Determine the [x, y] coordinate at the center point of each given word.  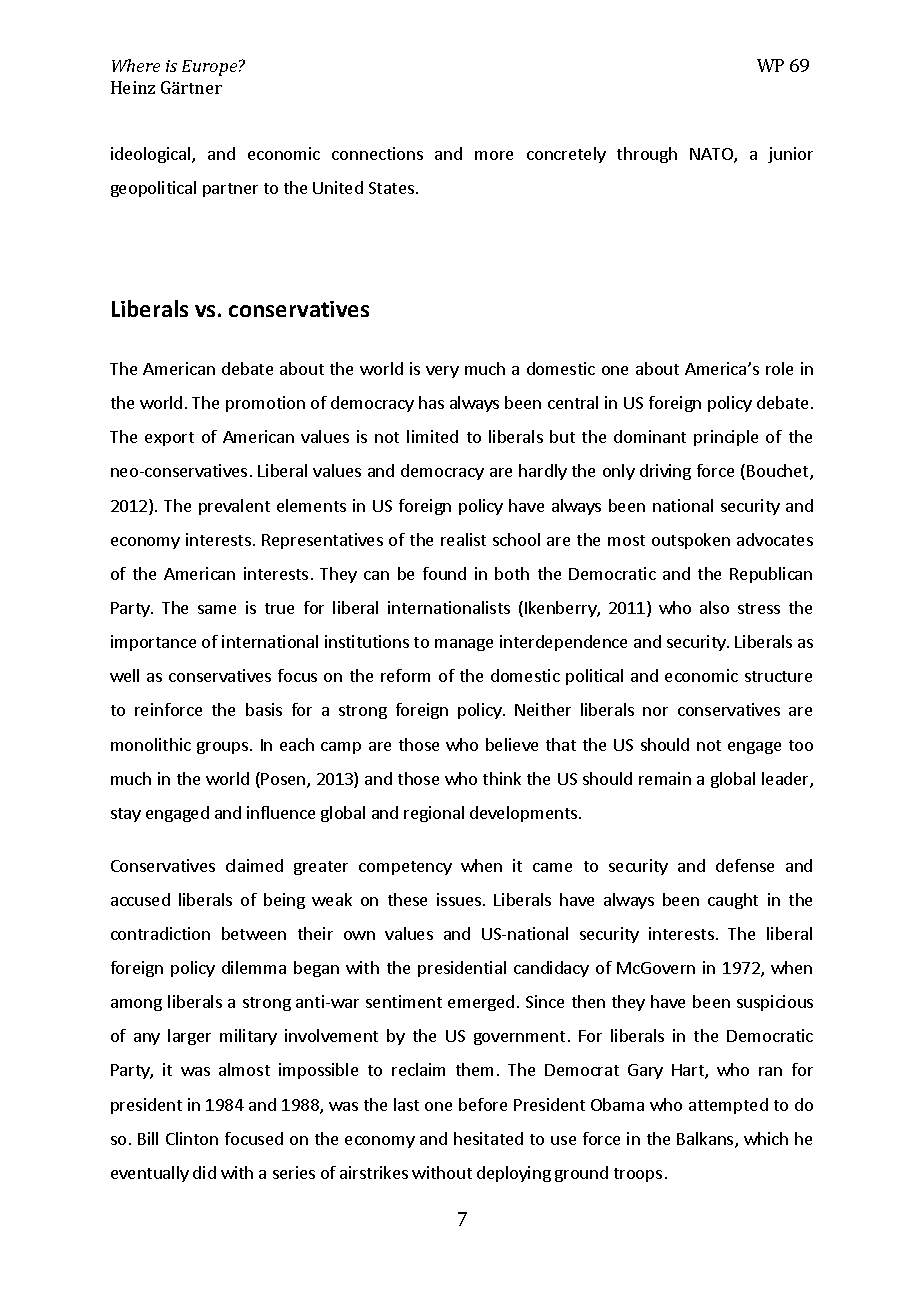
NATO [712, 155]
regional [434, 814]
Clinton [192, 1138]
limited [432, 436]
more [494, 155]
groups [224, 748]
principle [726, 438]
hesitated [488, 1138]
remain [665, 778]
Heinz [133, 87]
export [169, 439]
